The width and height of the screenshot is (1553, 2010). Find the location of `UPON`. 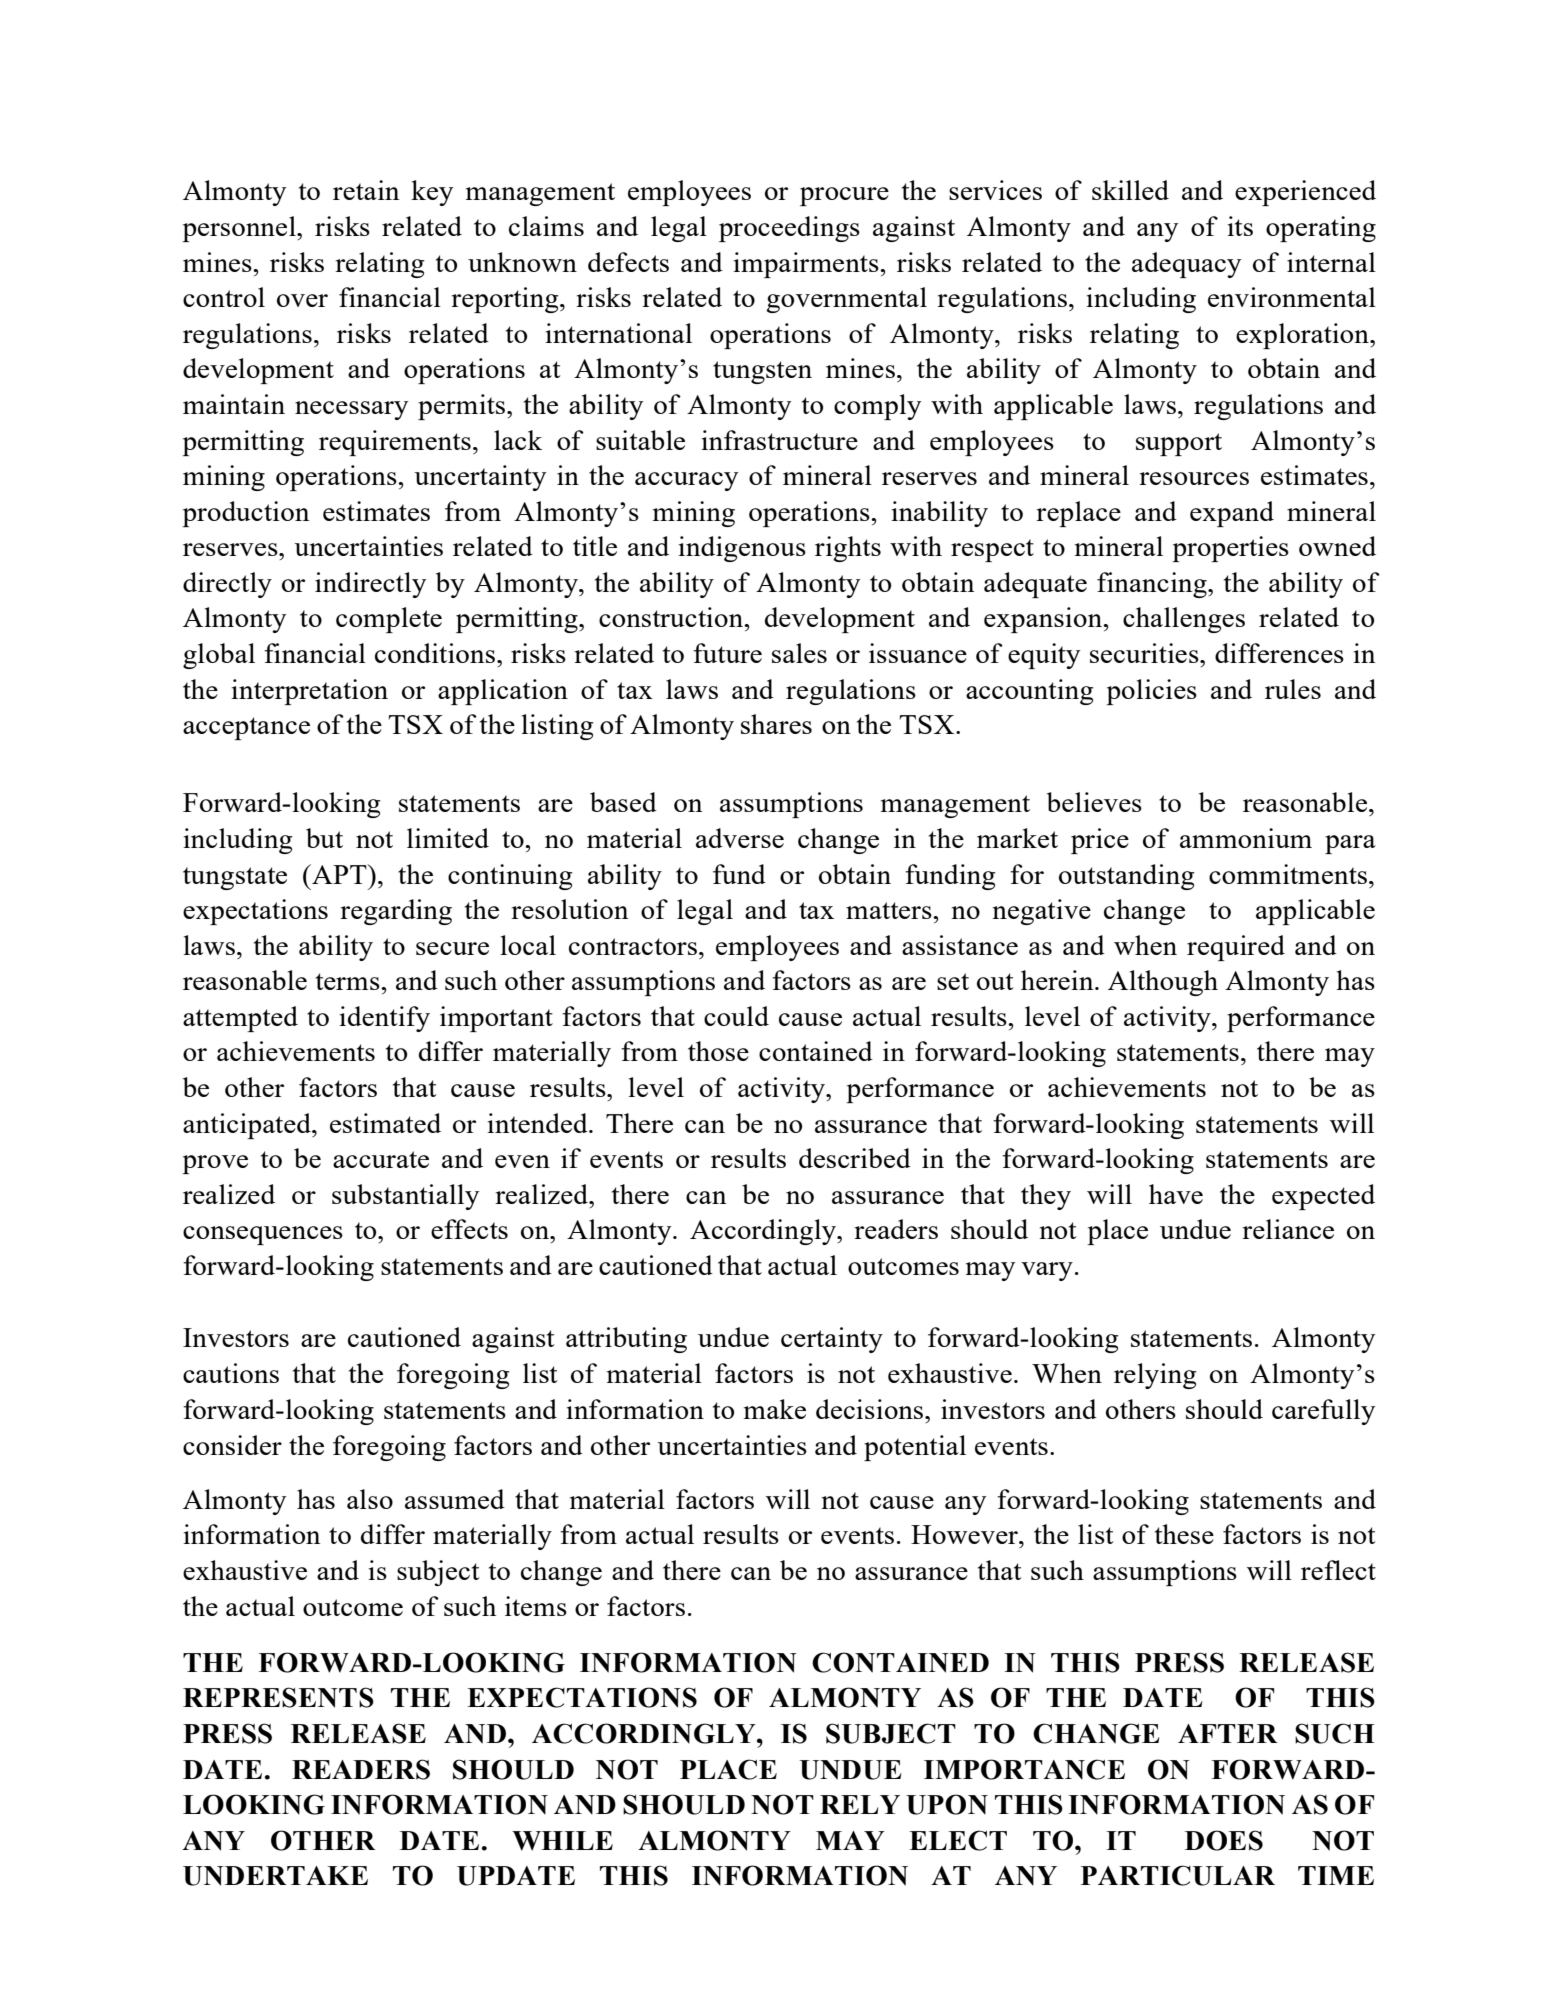

UPON is located at coordinates (947, 1804).
